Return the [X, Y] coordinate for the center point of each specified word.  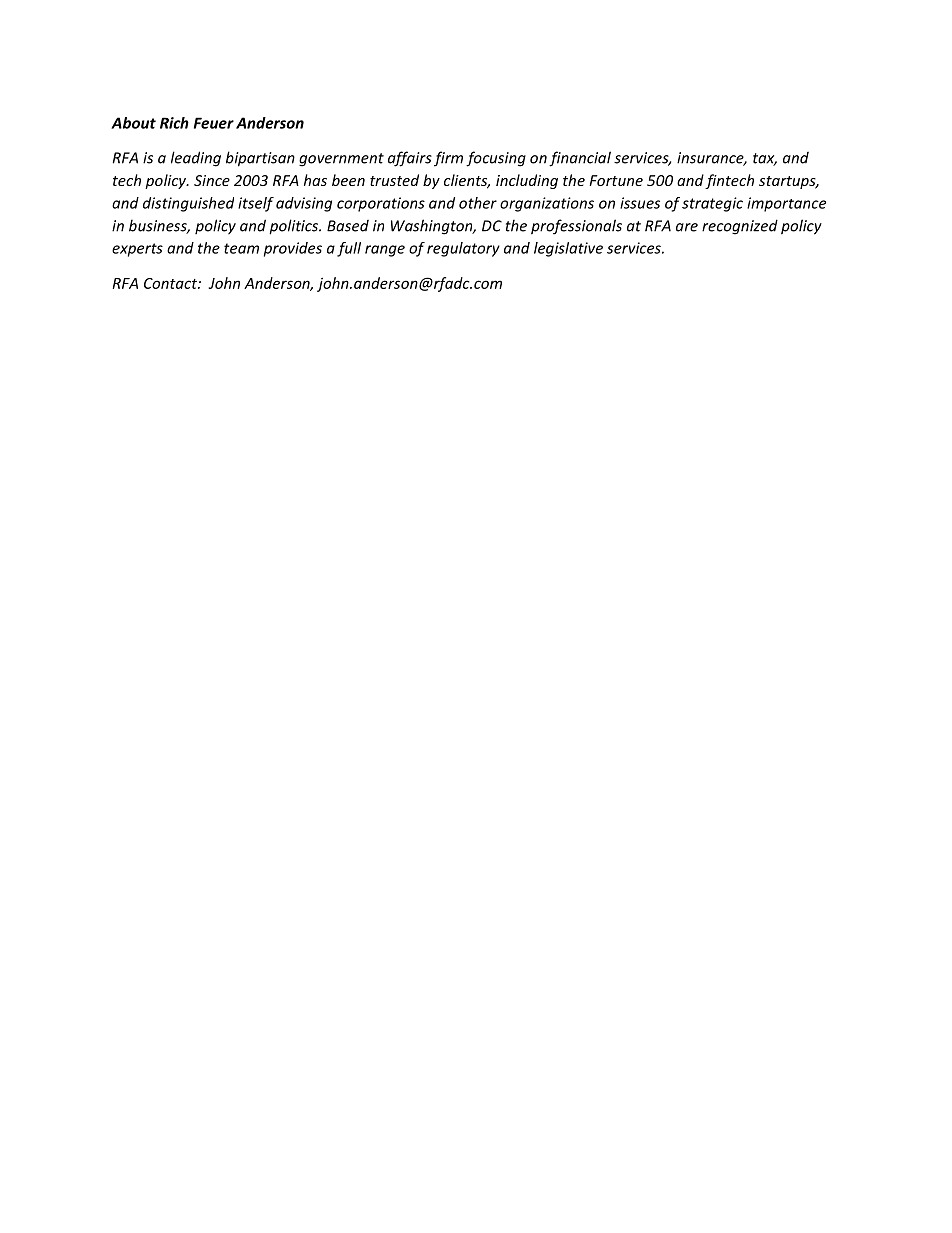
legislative [568, 249]
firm [448, 159]
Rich [174, 123]
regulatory [463, 249]
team [241, 248]
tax [765, 159]
